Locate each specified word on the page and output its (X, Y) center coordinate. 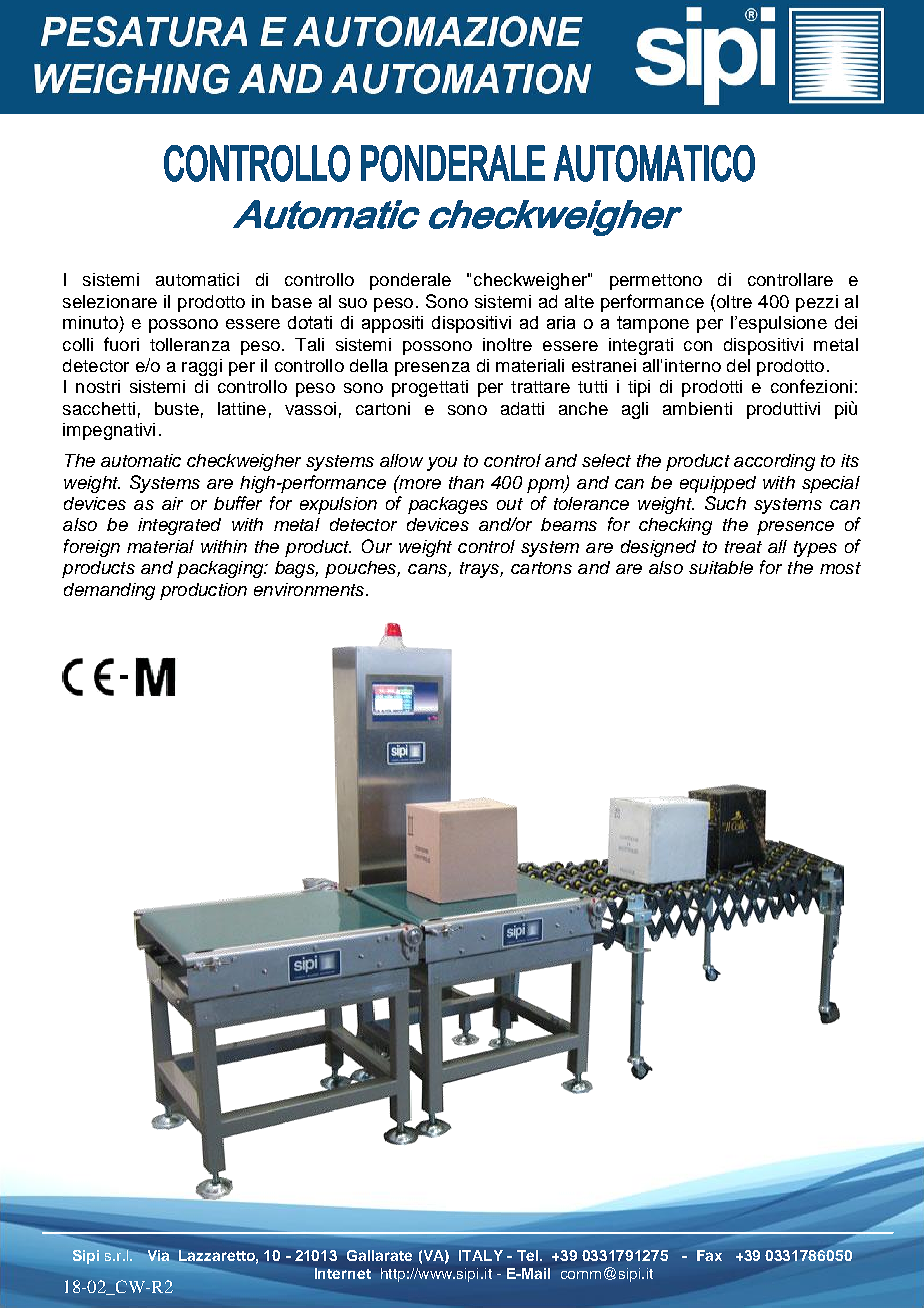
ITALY (481, 1255)
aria (561, 322)
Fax (709, 1255)
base (292, 301)
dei (846, 322)
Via (157, 1255)
